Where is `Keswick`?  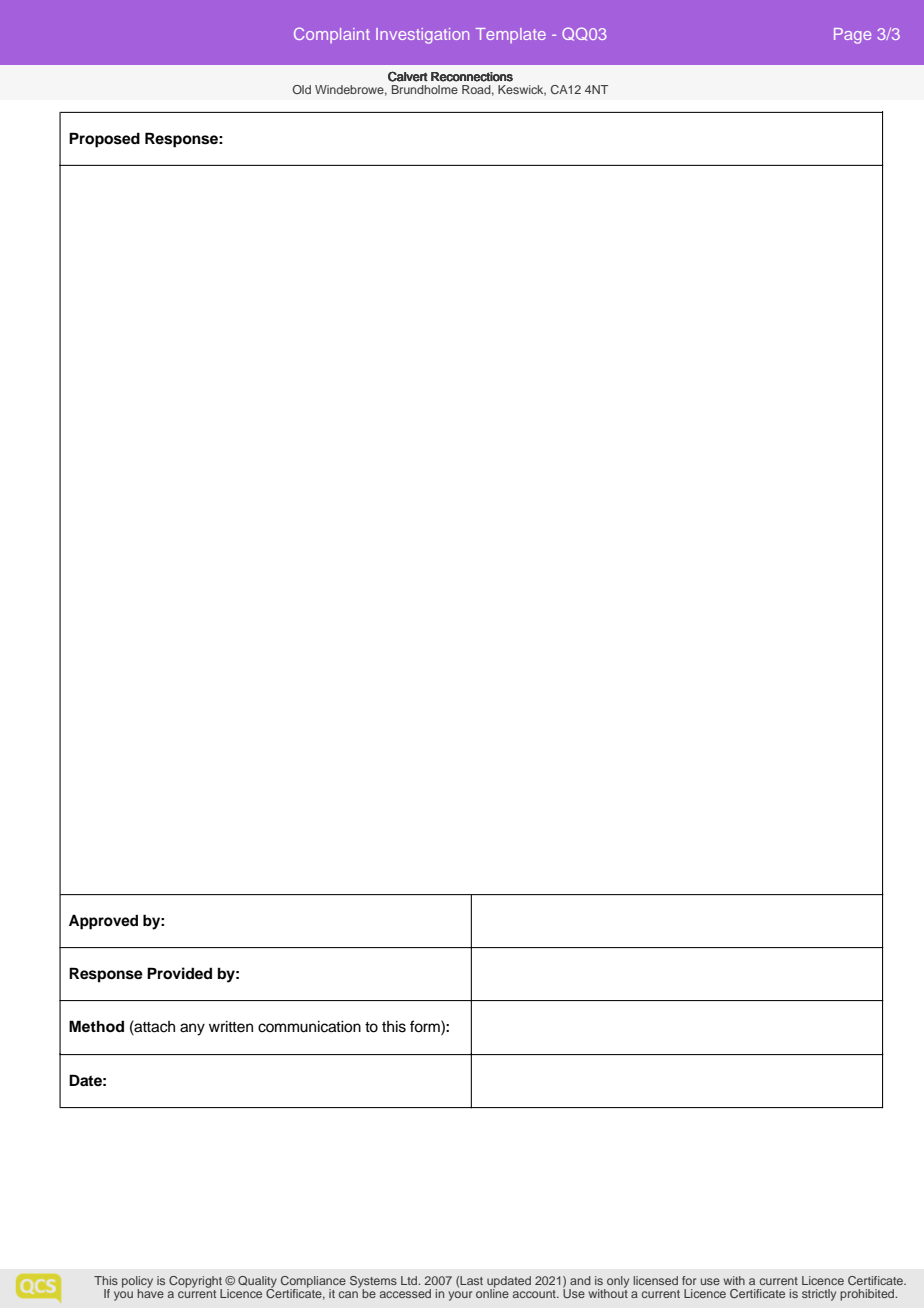
Keswick is located at coordinates (522, 90).
